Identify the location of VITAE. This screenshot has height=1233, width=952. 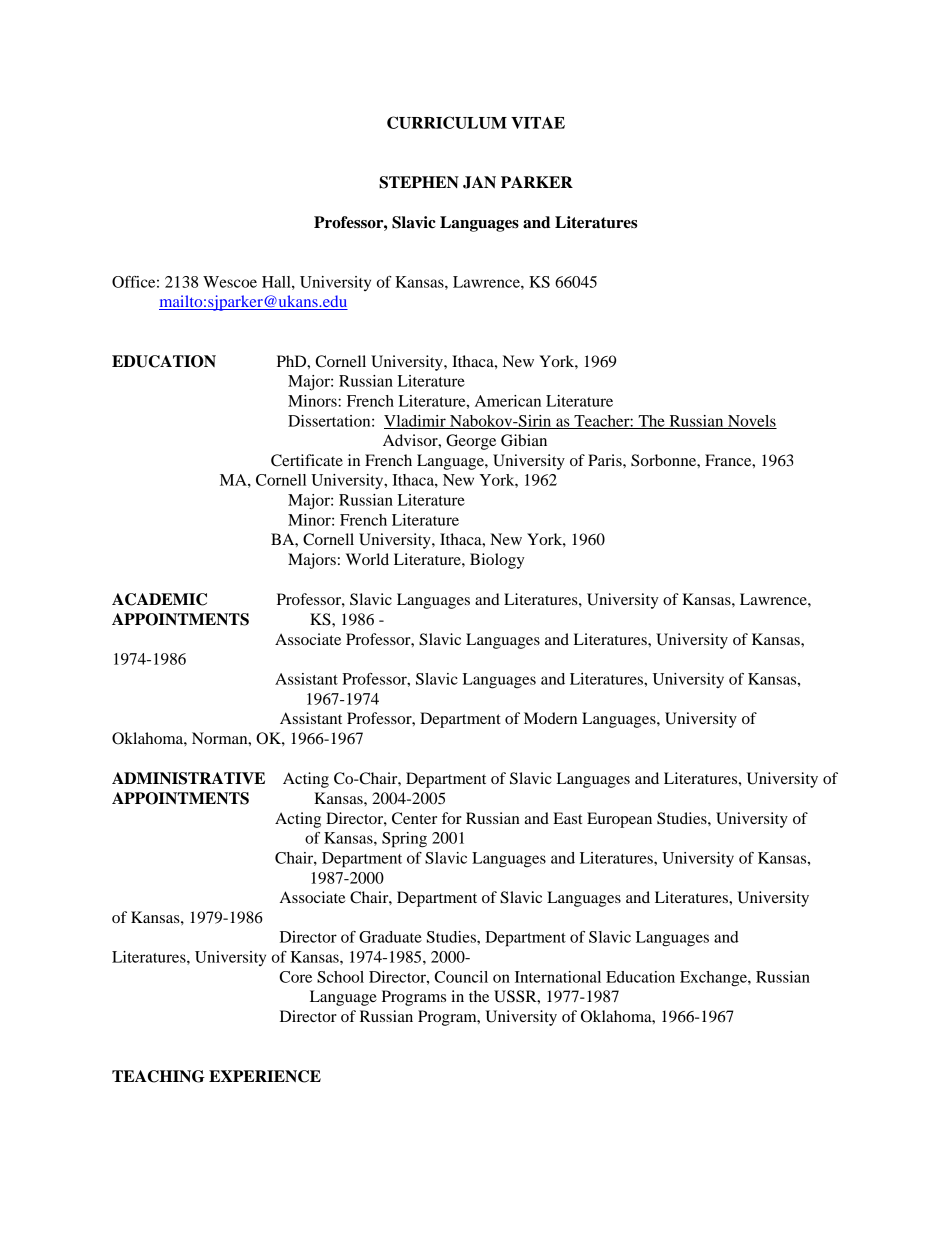
(538, 123).
